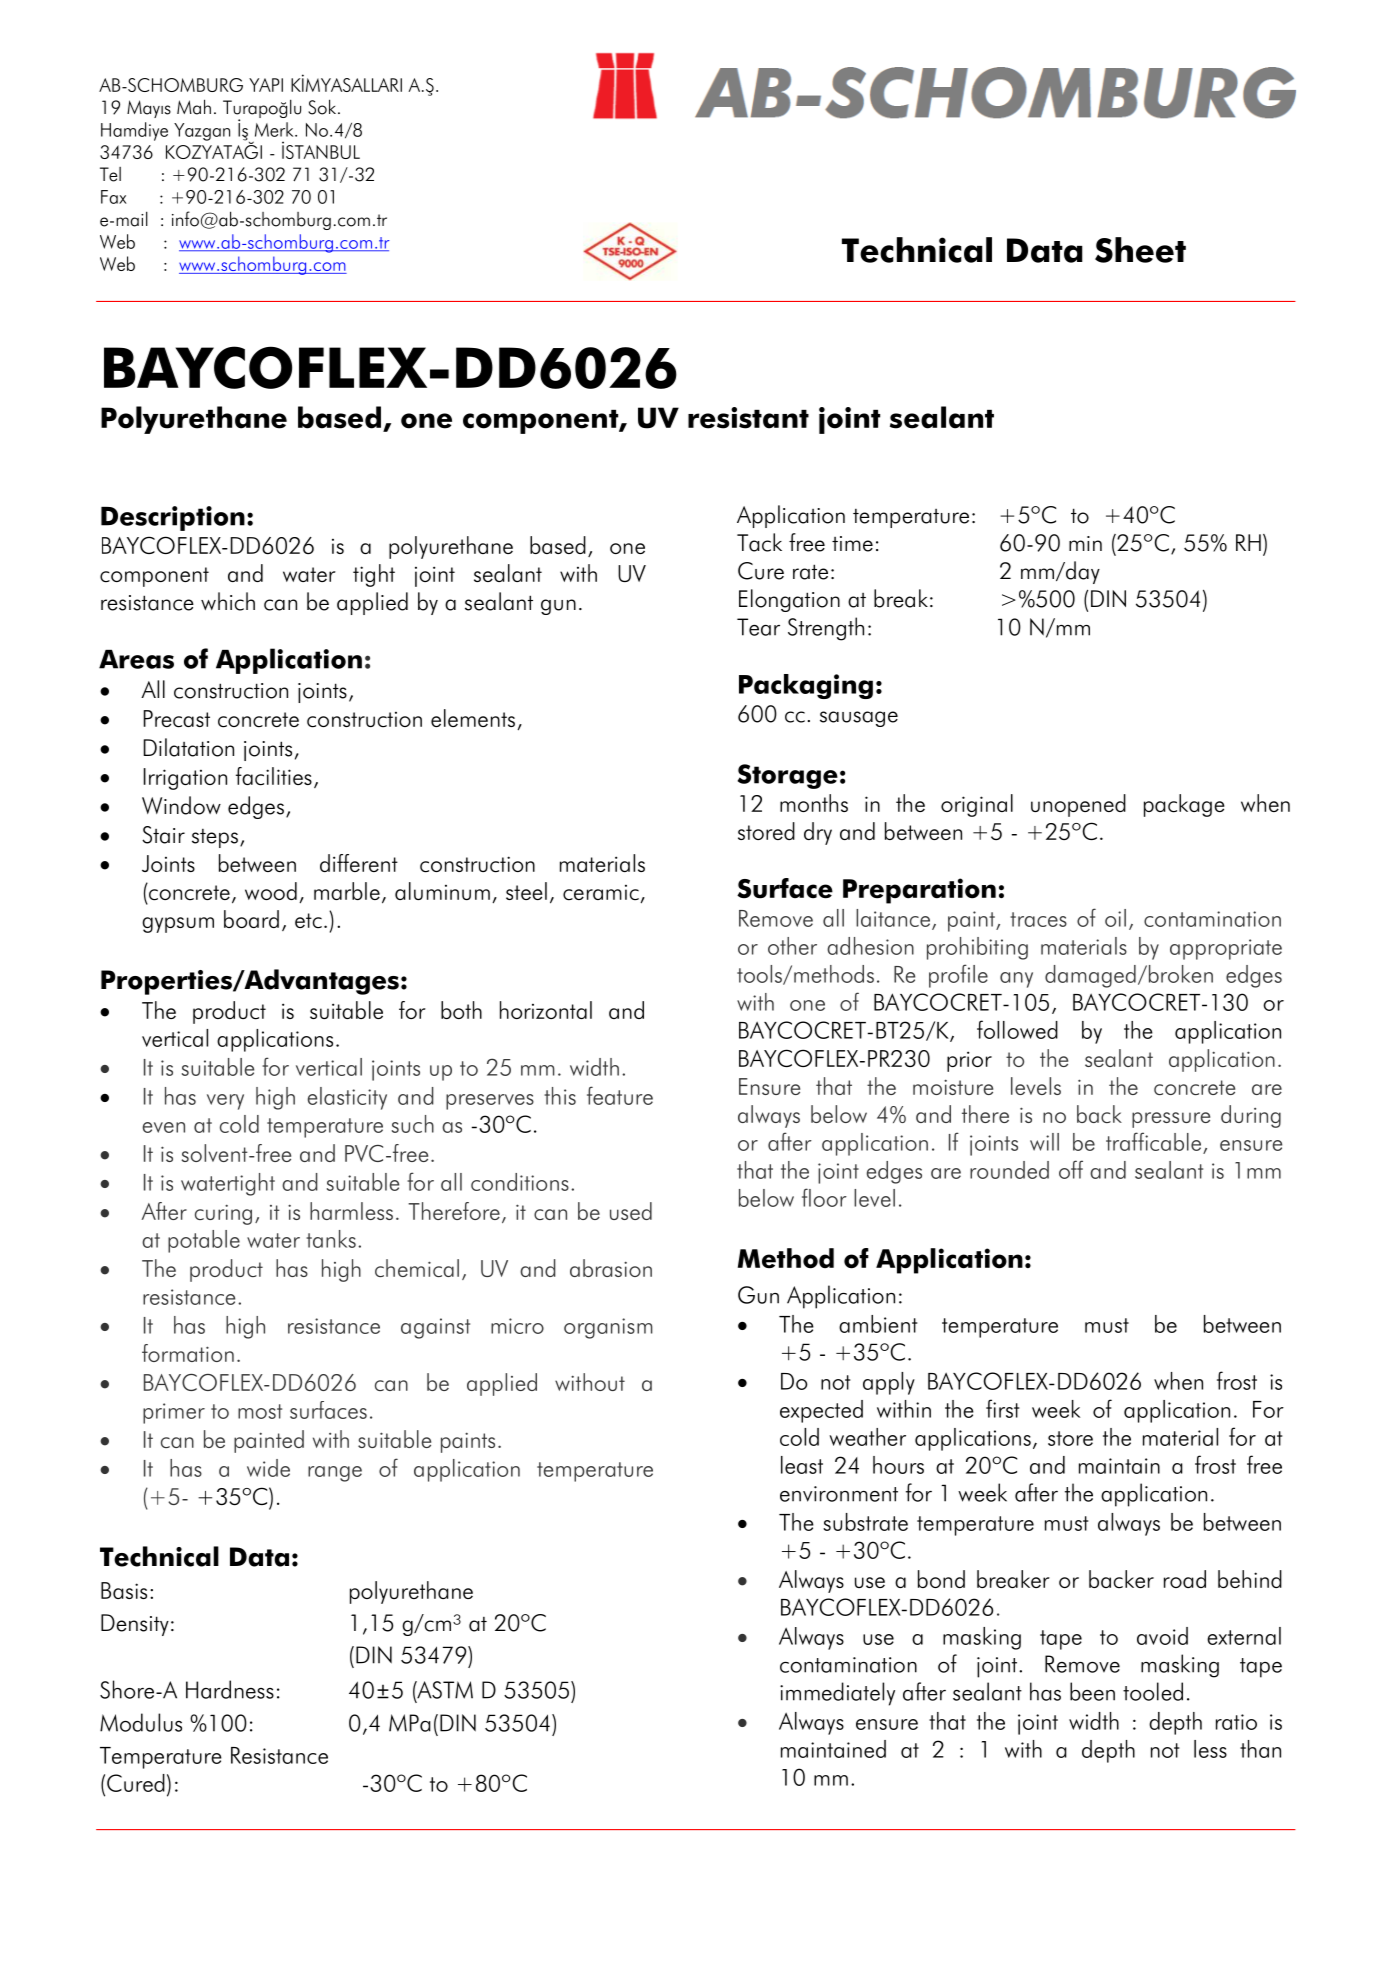 This page has height=1967, width=1391. Describe the element at coordinates (1171, 1120) in the page. I see `pressure` at that location.
